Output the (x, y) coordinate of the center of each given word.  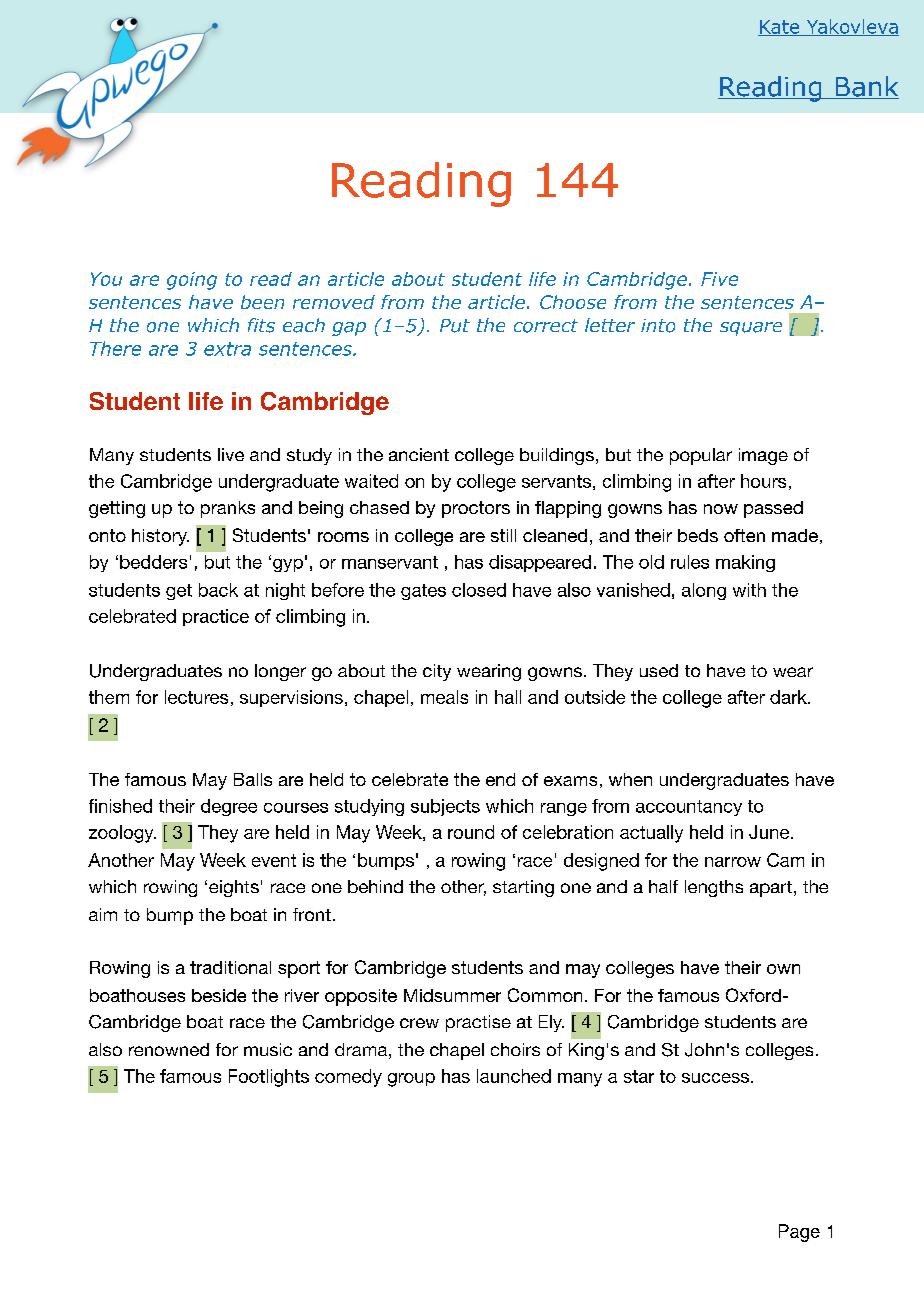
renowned (169, 1049)
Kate (780, 28)
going (192, 281)
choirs (515, 1049)
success (715, 1078)
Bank (866, 87)
